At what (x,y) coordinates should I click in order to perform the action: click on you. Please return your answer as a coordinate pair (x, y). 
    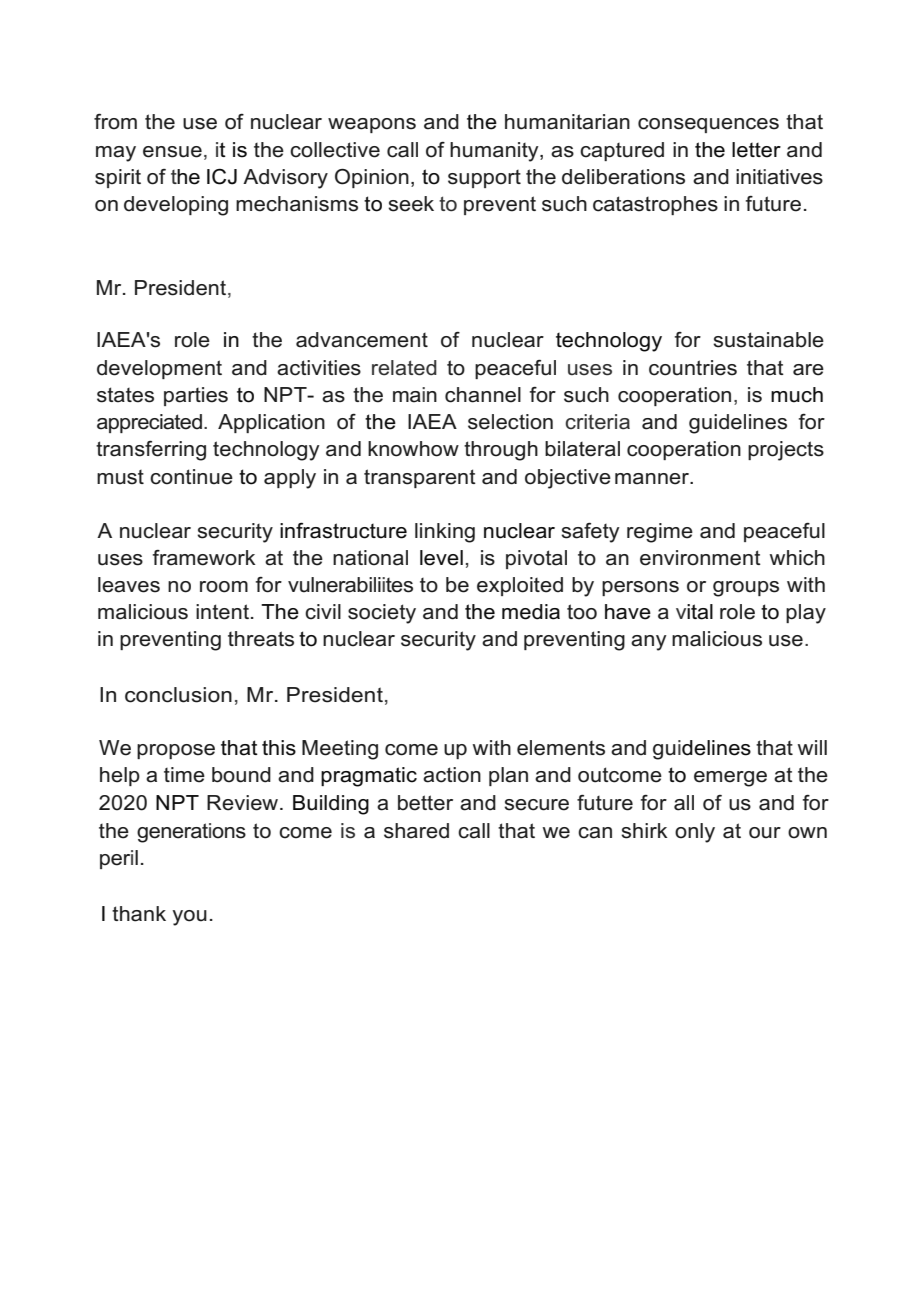
    Looking at the image, I should click on (189, 918).
